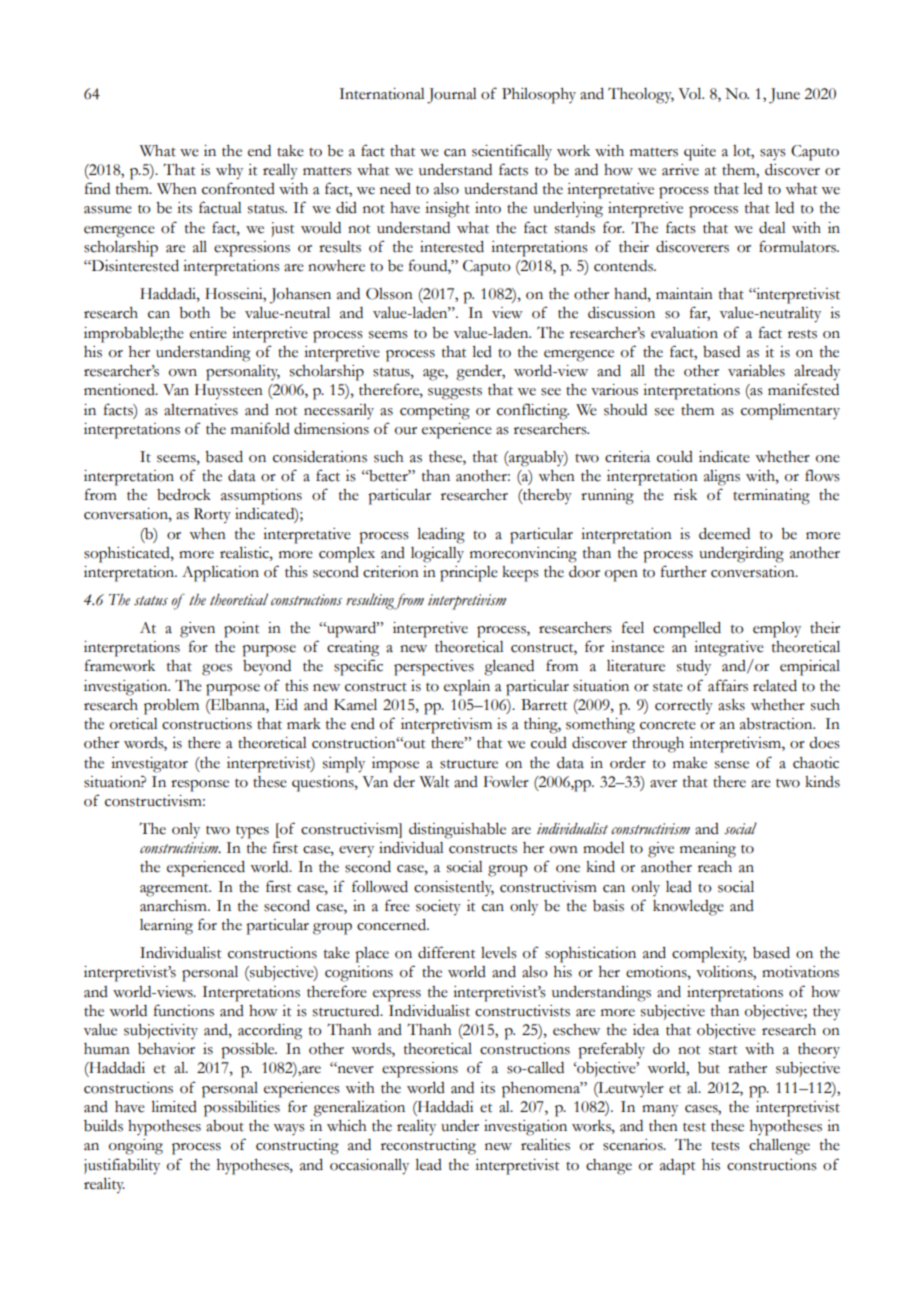  Describe the element at coordinates (773, 154) in the screenshot. I see `says` at that location.
